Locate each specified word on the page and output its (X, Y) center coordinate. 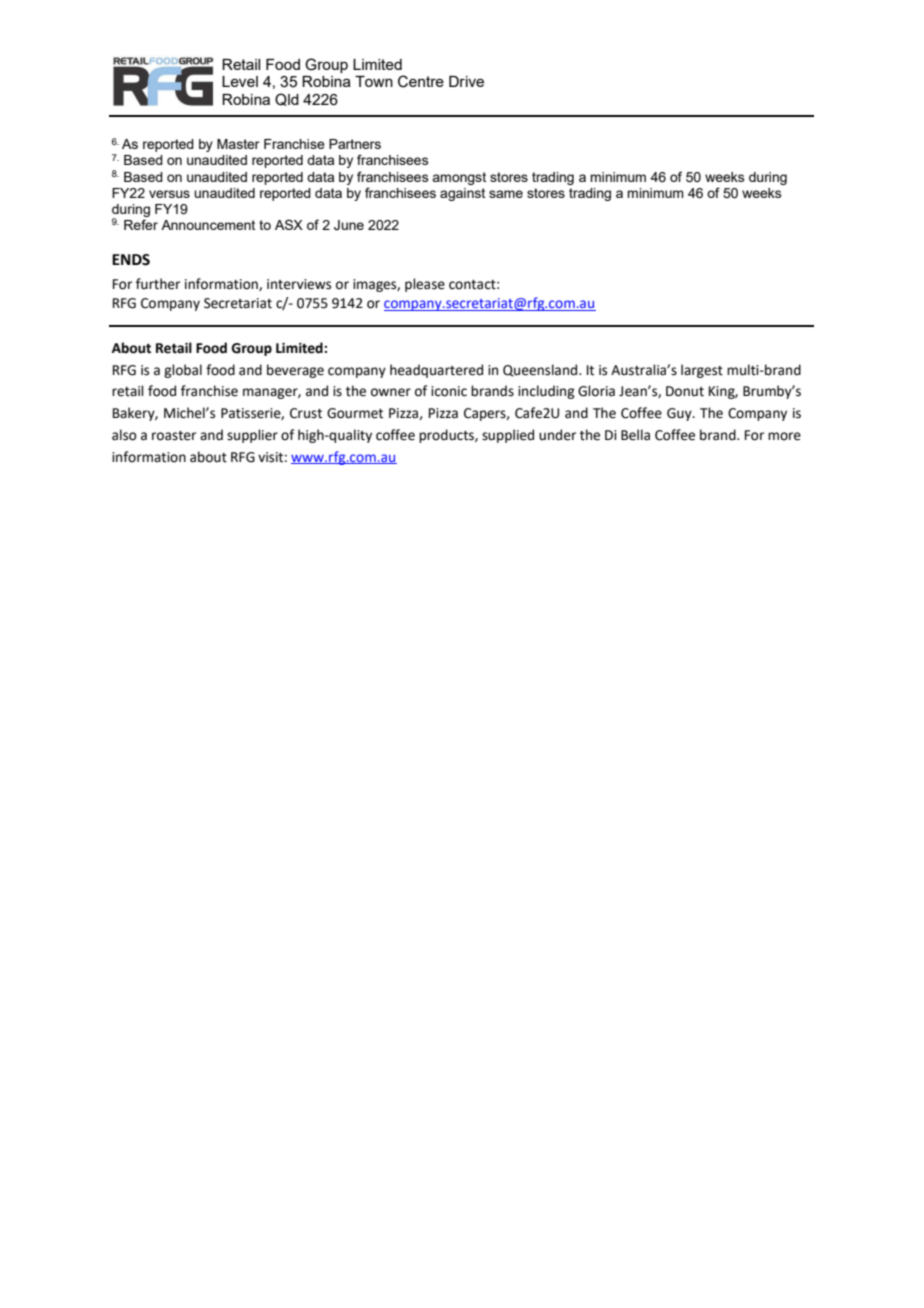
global (183, 371)
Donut (685, 391)
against (462, 194)
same (506, 194)
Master (238, 144)
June (349, 225)
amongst (459, 178)
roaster (174, 436)
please (425, 285)
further (158, 284)
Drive (466, 81)
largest (702, 371)
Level (240, 81)
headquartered (436, 371)
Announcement (208, 225)
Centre (421, 81)
